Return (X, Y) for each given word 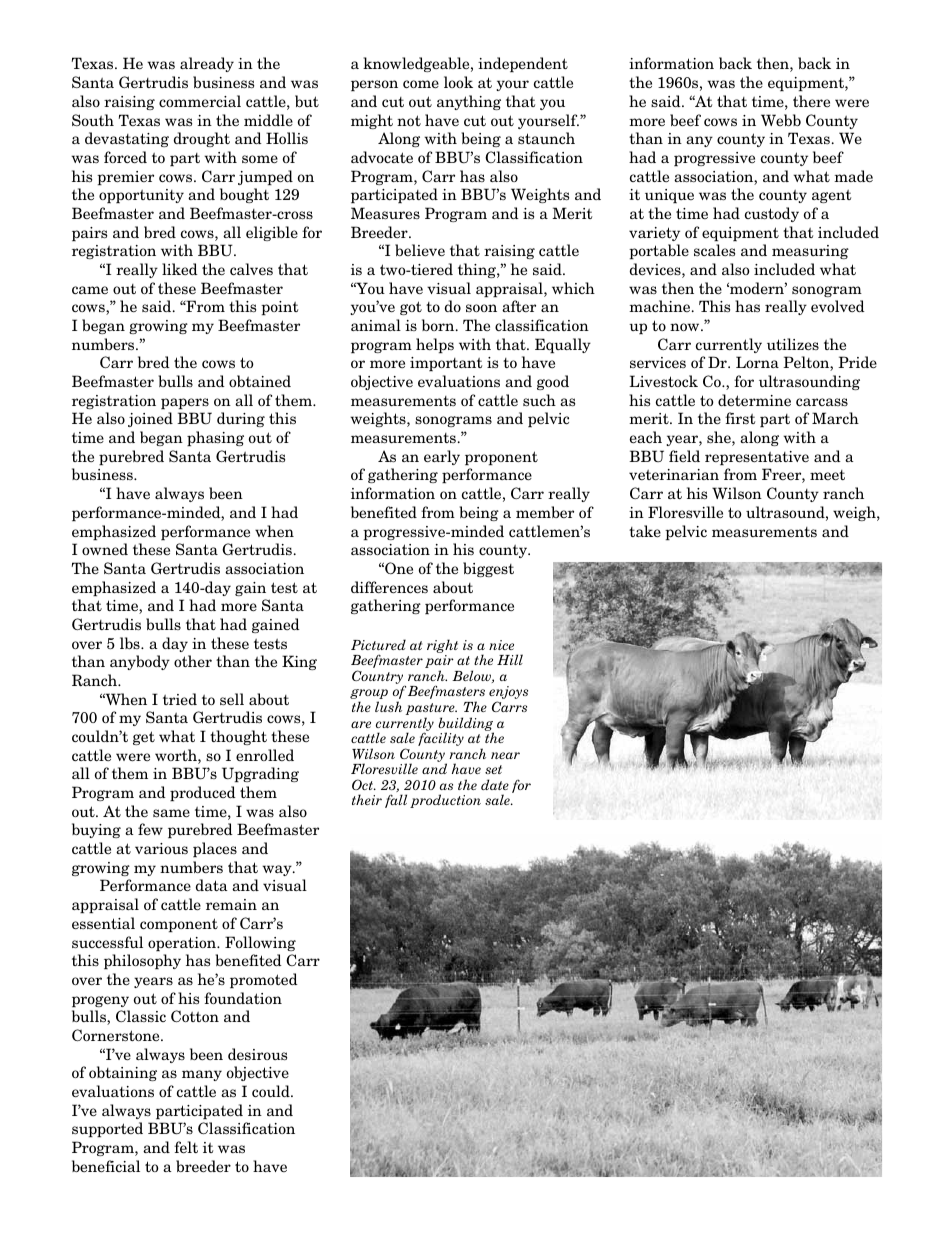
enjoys (508, 694)
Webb (781, 120)
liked (180, 269)
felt (186, 1147)
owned (105, 549)
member (545, 512)
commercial (200, 101)
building (466, 725)
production (445, 801)
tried (180, 699)
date (495, 784)
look (458, 82)
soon (481, 308)
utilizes (793, 344)
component (179, 925)
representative (757, 458)
